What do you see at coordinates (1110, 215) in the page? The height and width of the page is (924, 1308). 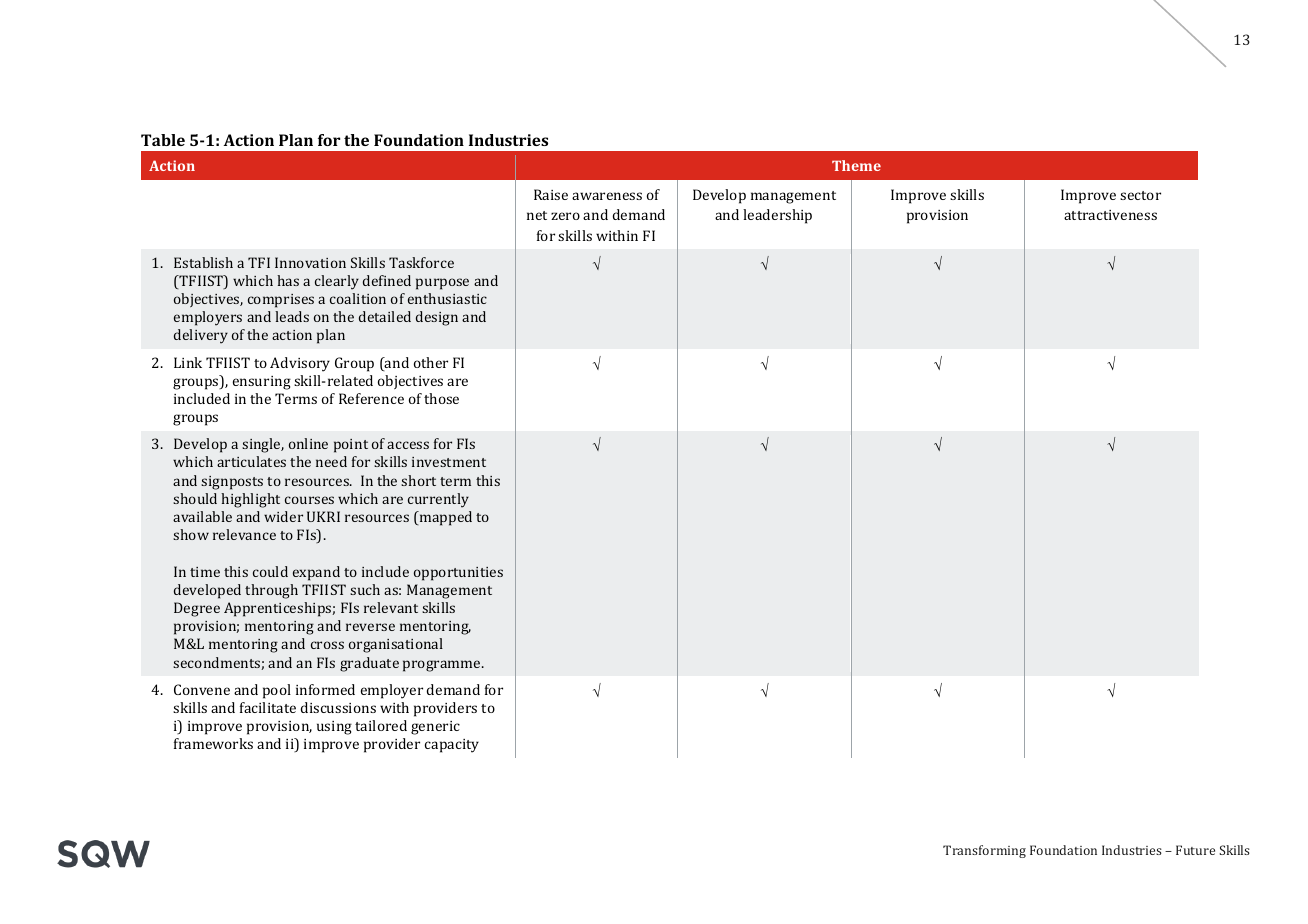 I see `attractiveness` at bounding box center [1110, 215].
